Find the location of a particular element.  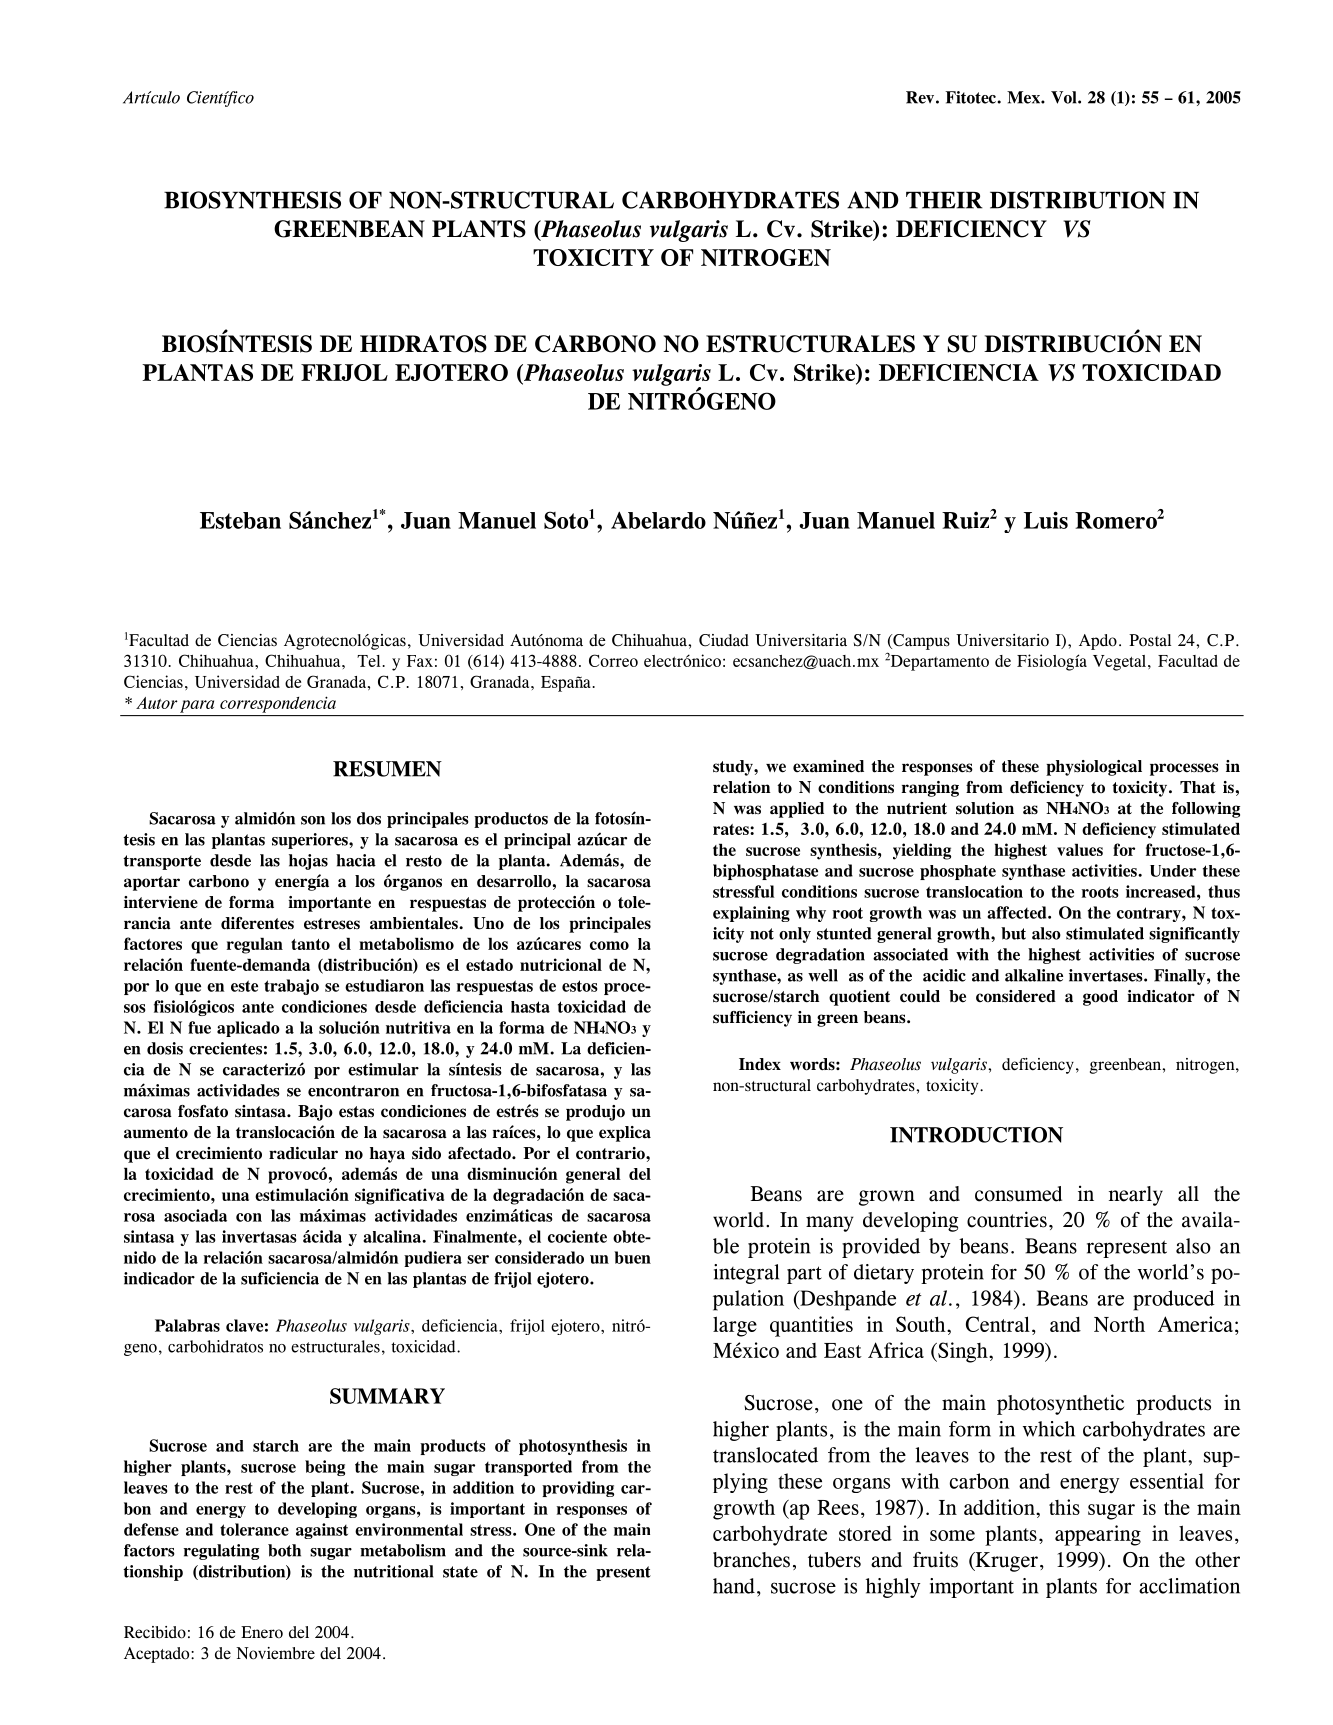

explaining is located at coordinates (751, 914).
